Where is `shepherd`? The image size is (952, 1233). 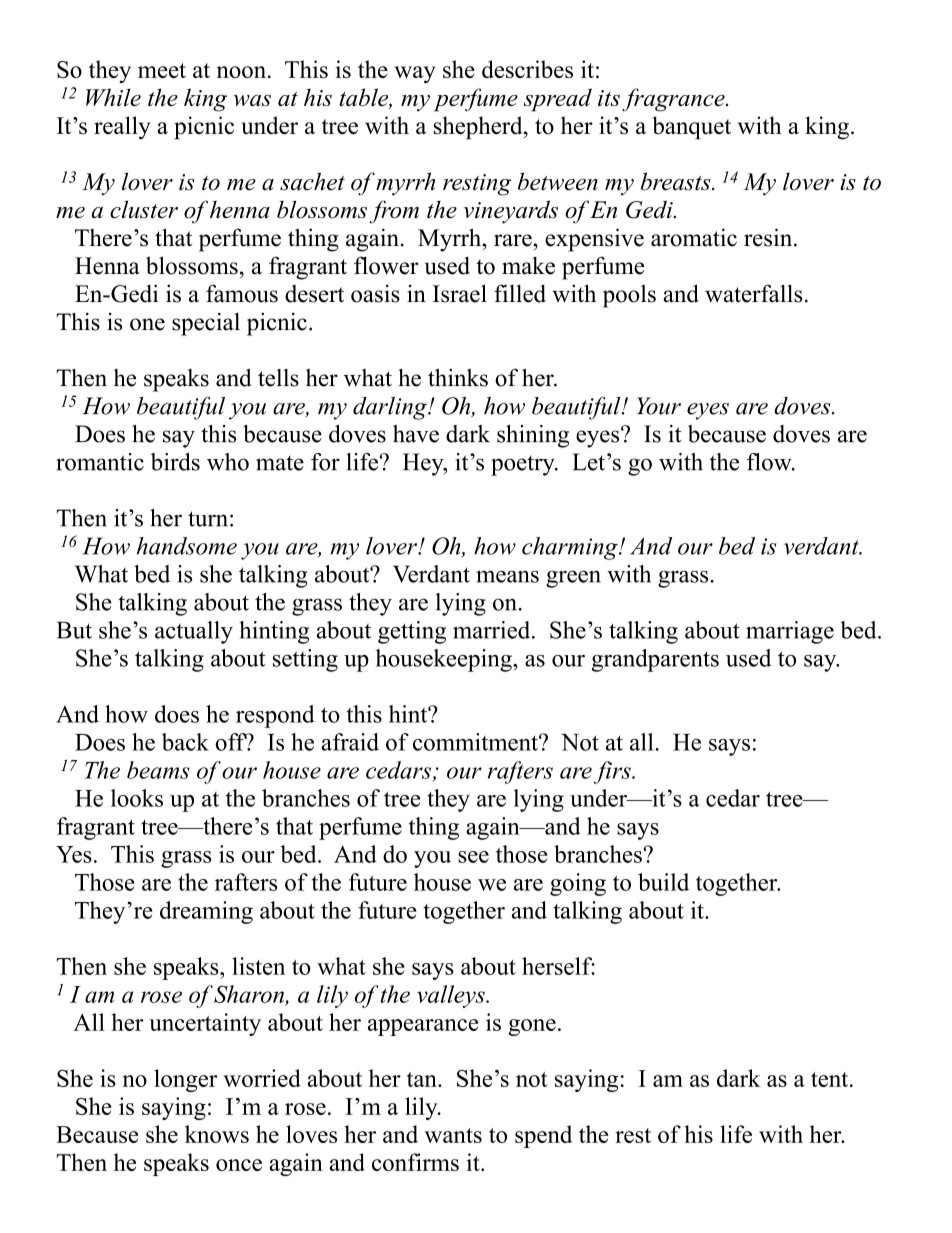 shepherd is located at coordinates (479, 128).
